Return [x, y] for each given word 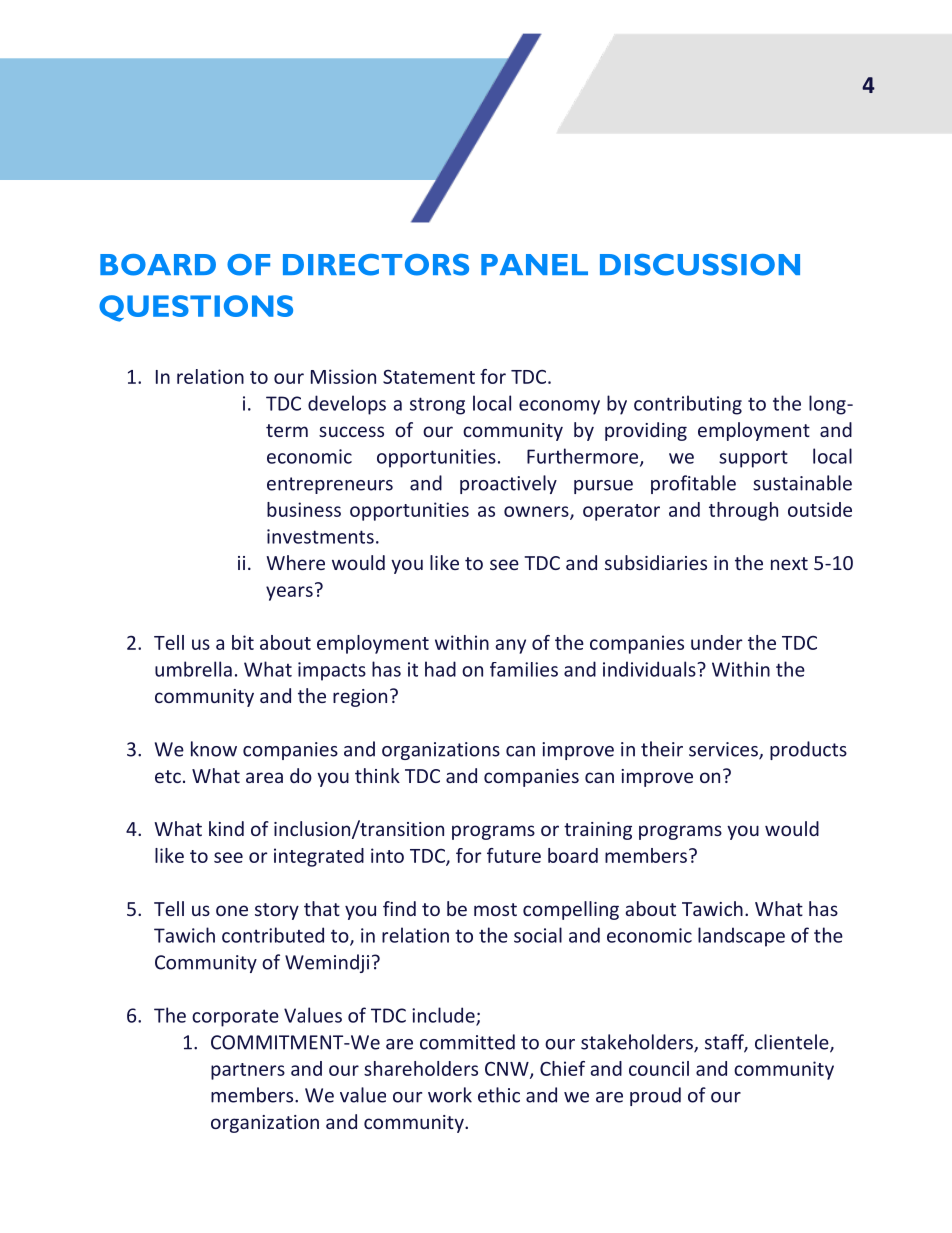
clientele [793, 1043]
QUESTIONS [196, 308]
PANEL [534, 264]
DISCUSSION [700, 265]
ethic [499, 1095]
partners [248, 1071]
